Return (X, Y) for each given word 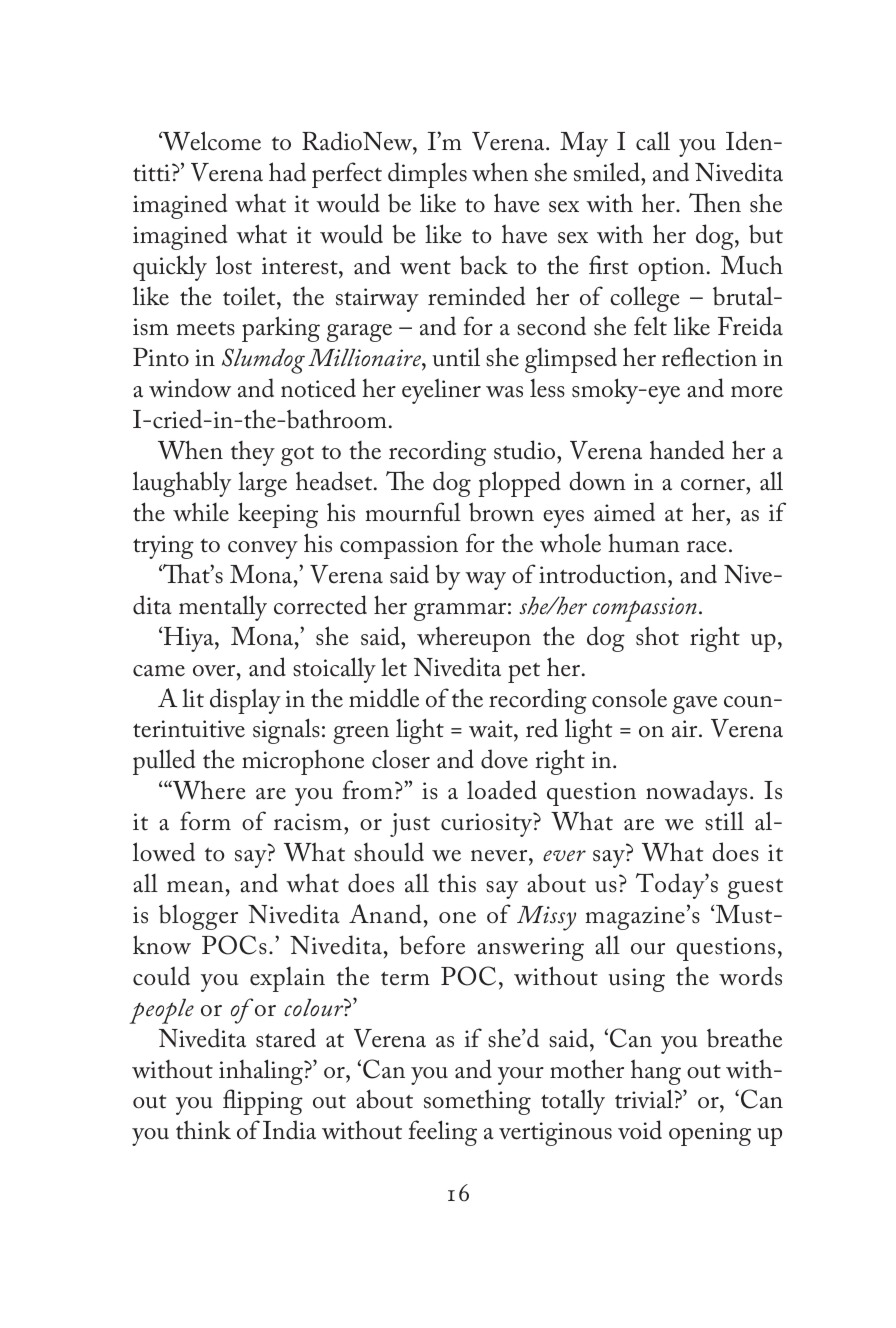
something (477, 1102)
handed (687, 450)
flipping (263, 1102)
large (262, 484)
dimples (427, 175)
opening (710, 1134)
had (287, 172)
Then (715, 203)
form (205, 821)
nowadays (696, 793)
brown (501, 512)
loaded (502, 790)
